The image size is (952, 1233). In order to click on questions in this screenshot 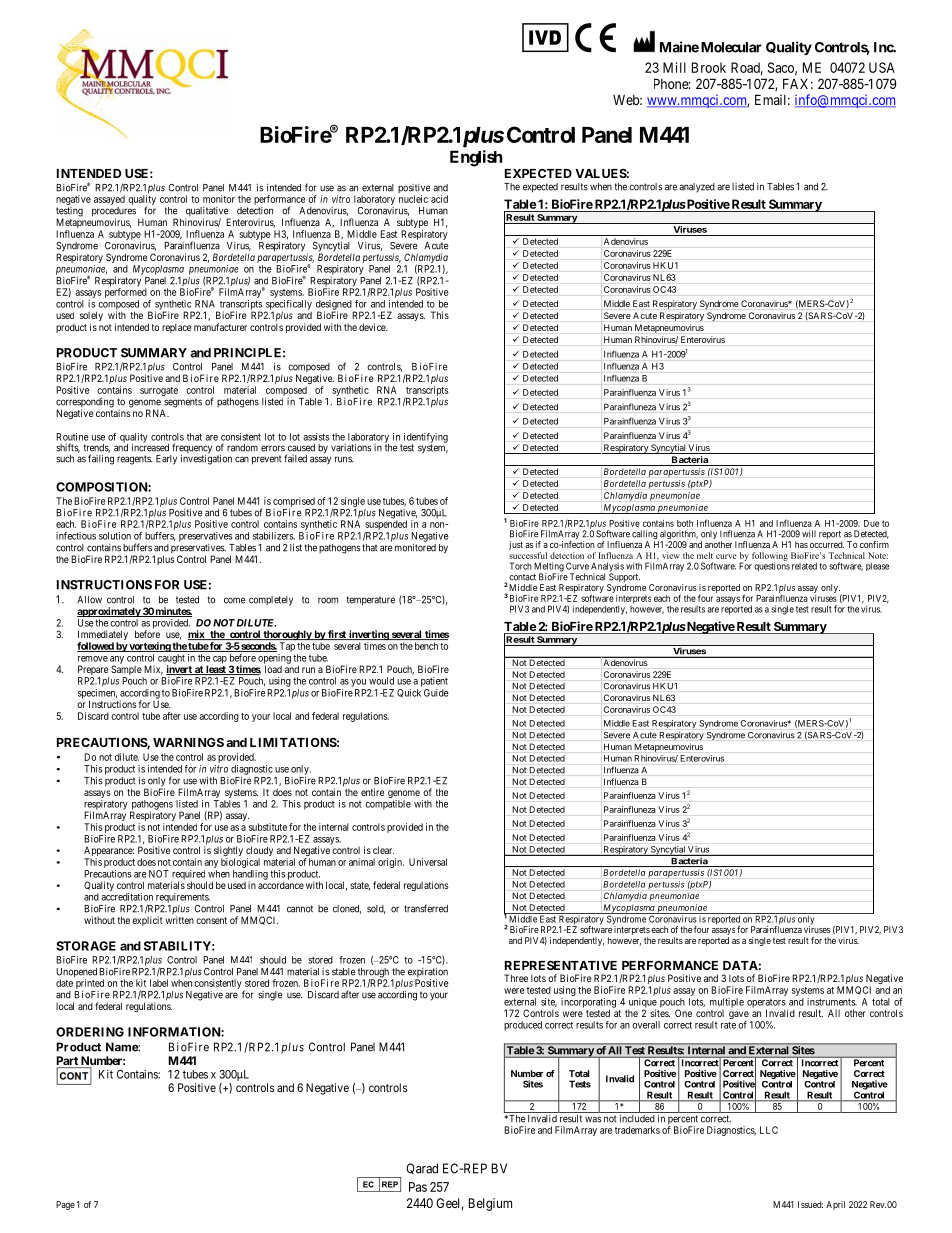, I will do `click(772, 567)`.
